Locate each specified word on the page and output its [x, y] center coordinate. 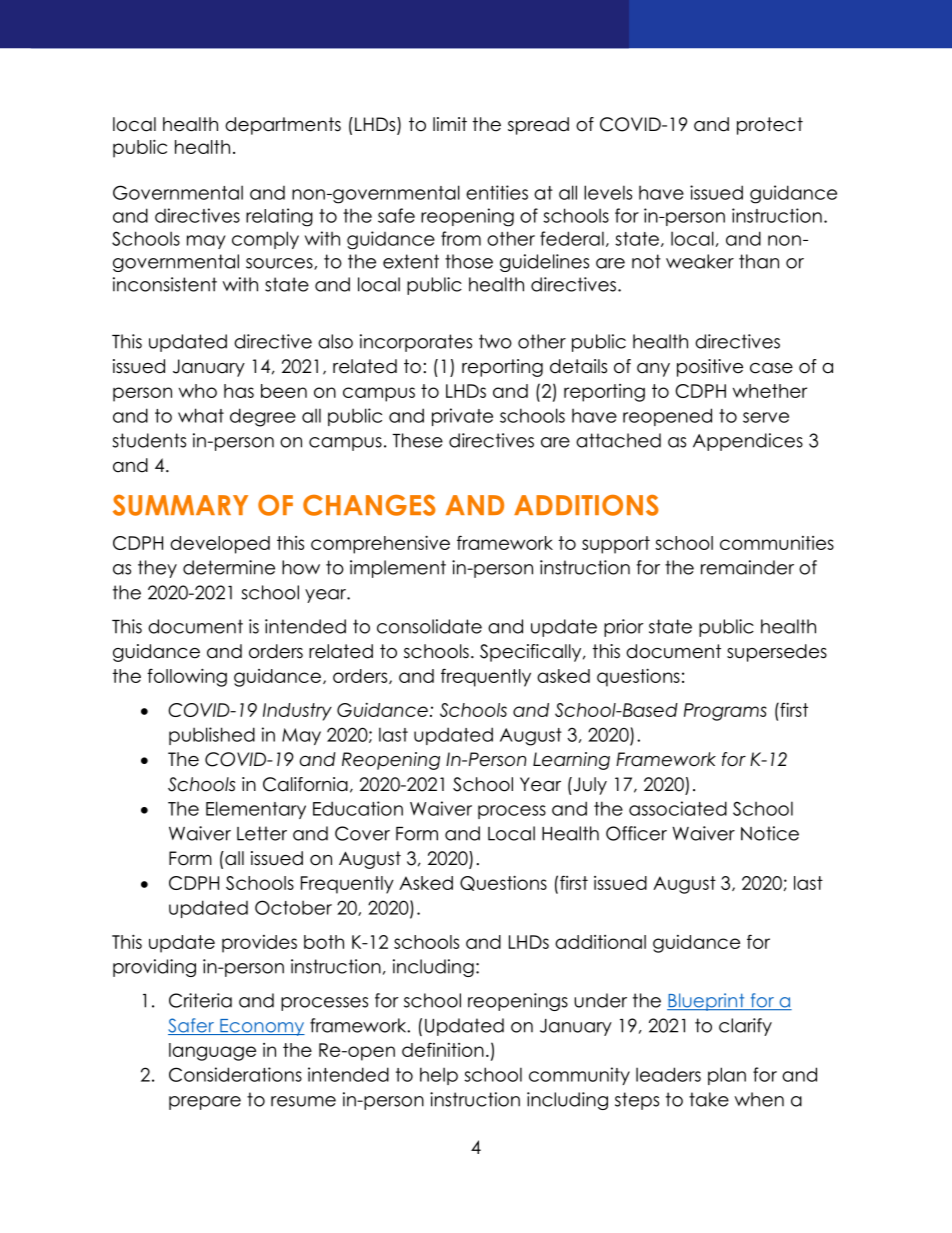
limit [450, 124]
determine [229, 567]
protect [770, 126]
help [439, 1076]
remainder [747, 567]
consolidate [429, 626]
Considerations [235, 1074]
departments [283, 126]
